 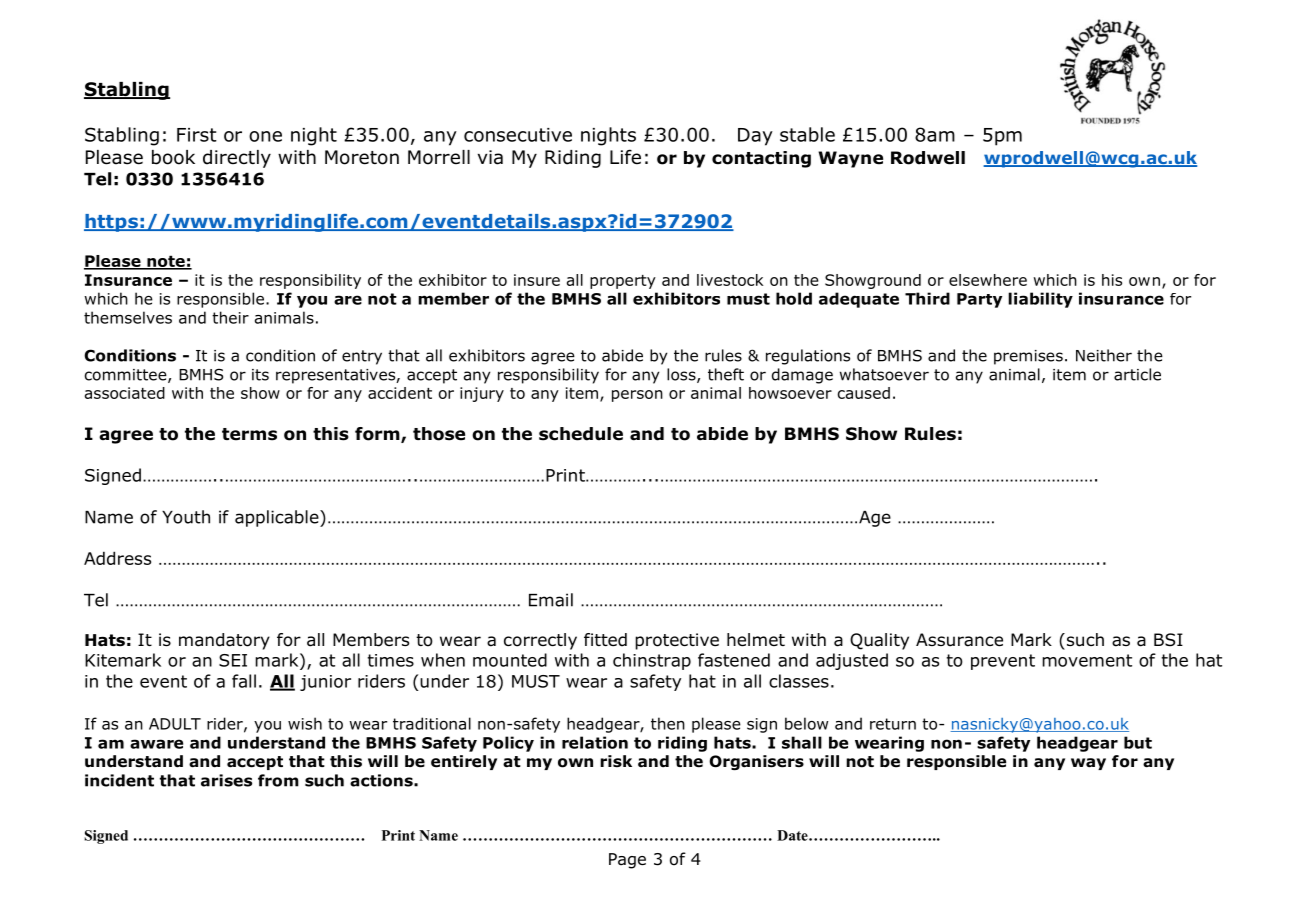 What do you see at coordinates (581, 434) in the screenshot?
I see `schedule` at bounding box center [581, 434].
